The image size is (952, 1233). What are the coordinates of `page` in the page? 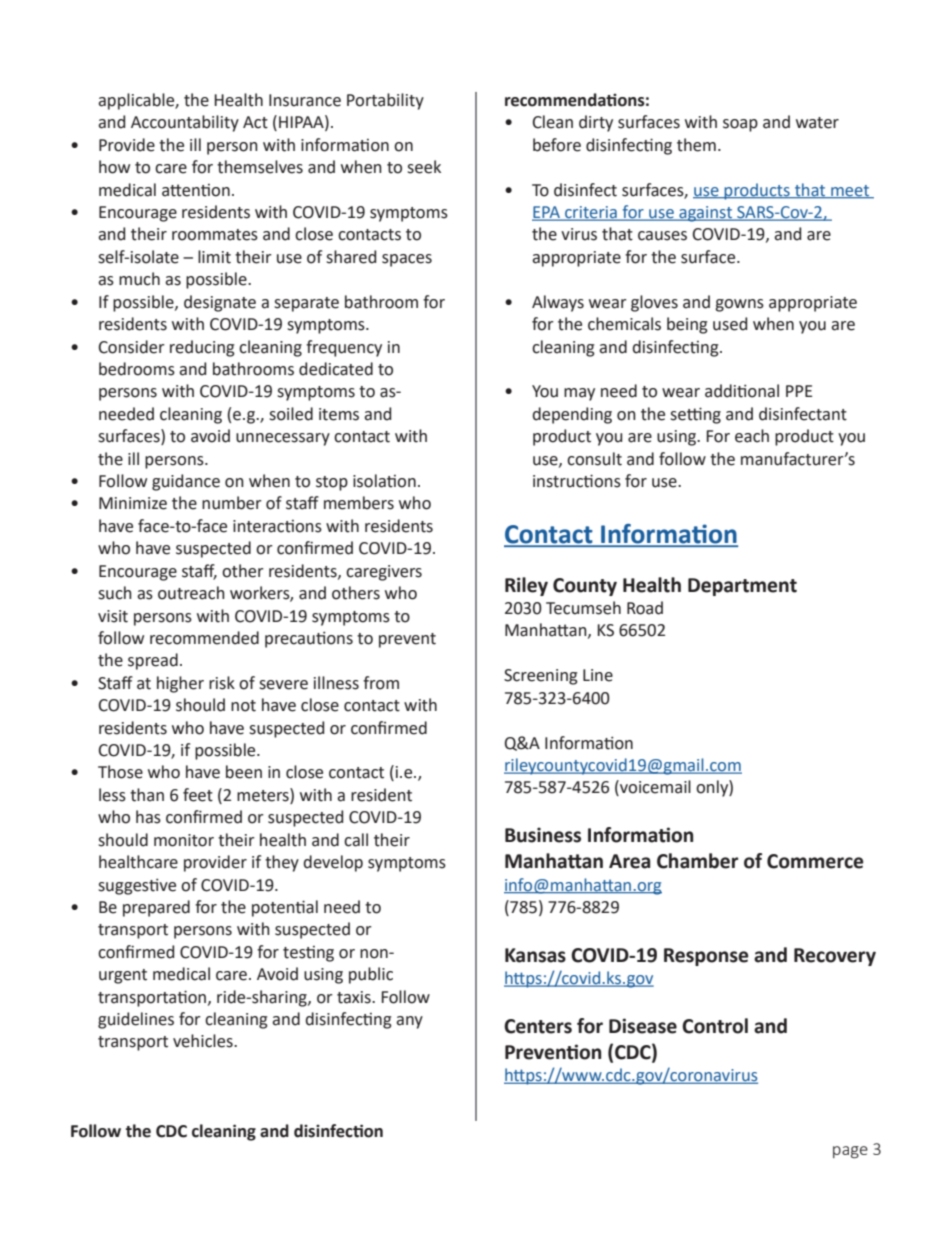 It's located at (850, 1152).
